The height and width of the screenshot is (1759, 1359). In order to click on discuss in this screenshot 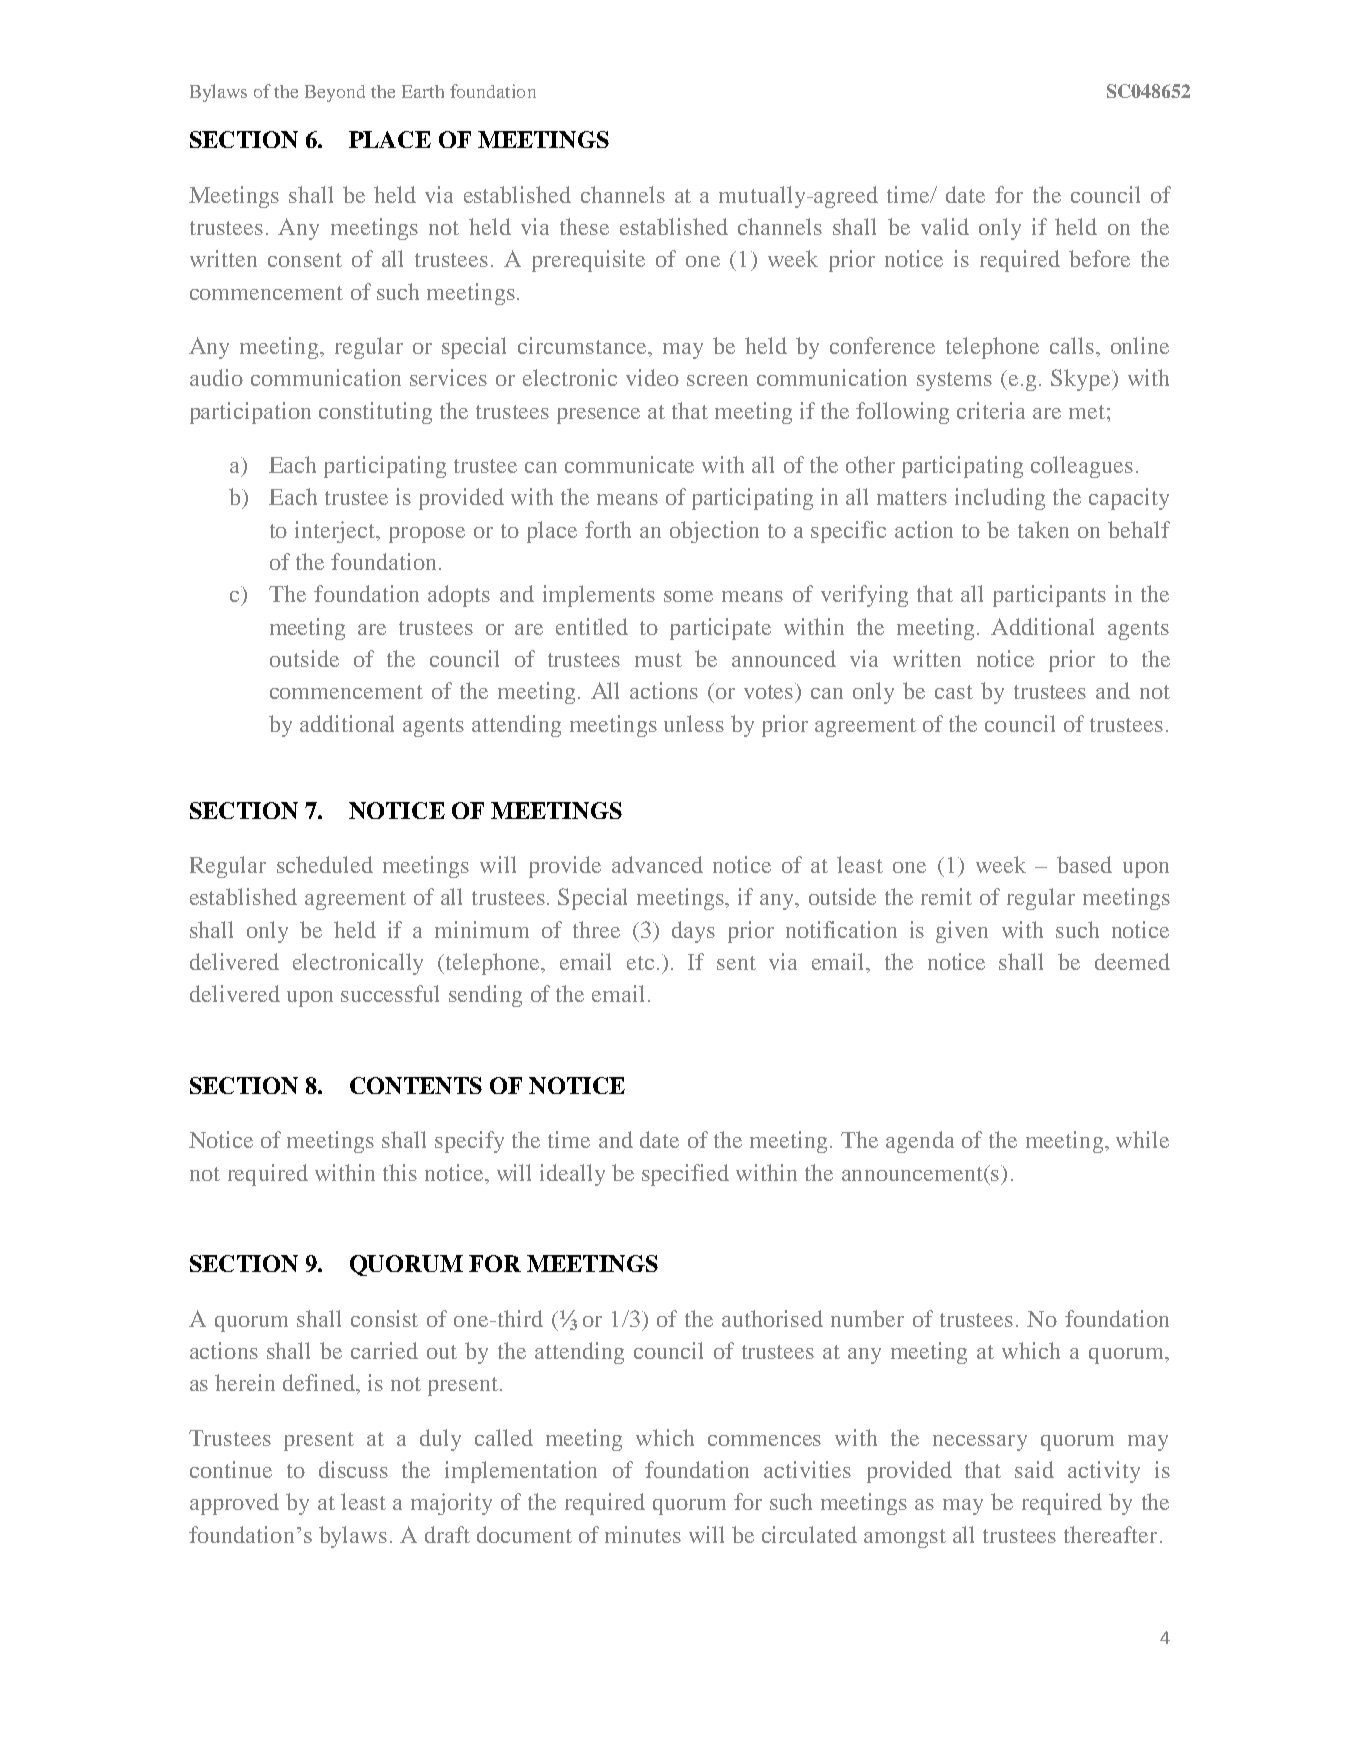, I will do `click(353, 1469)`.
